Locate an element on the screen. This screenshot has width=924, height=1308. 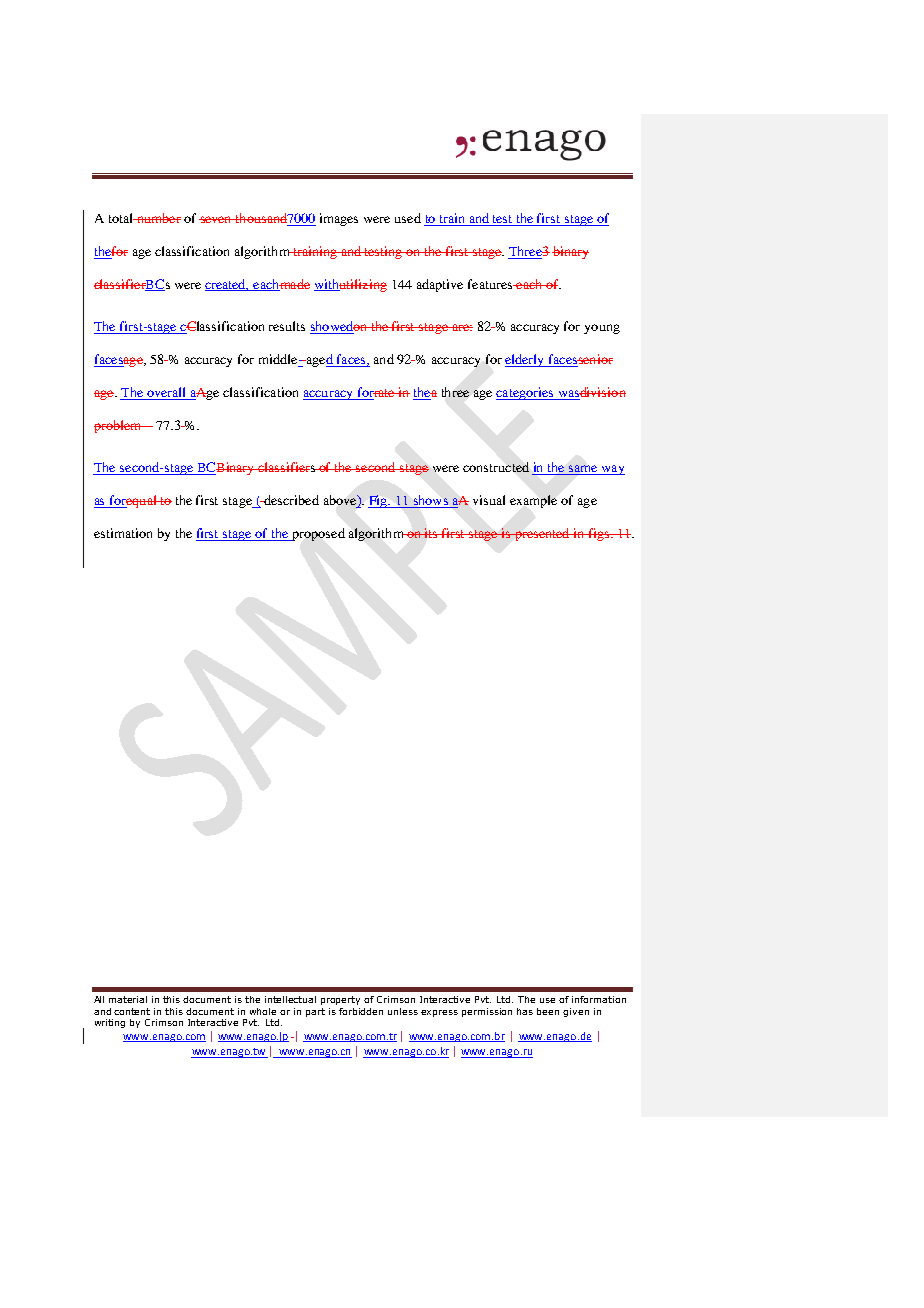
described is located at coordinates (290, 500).
